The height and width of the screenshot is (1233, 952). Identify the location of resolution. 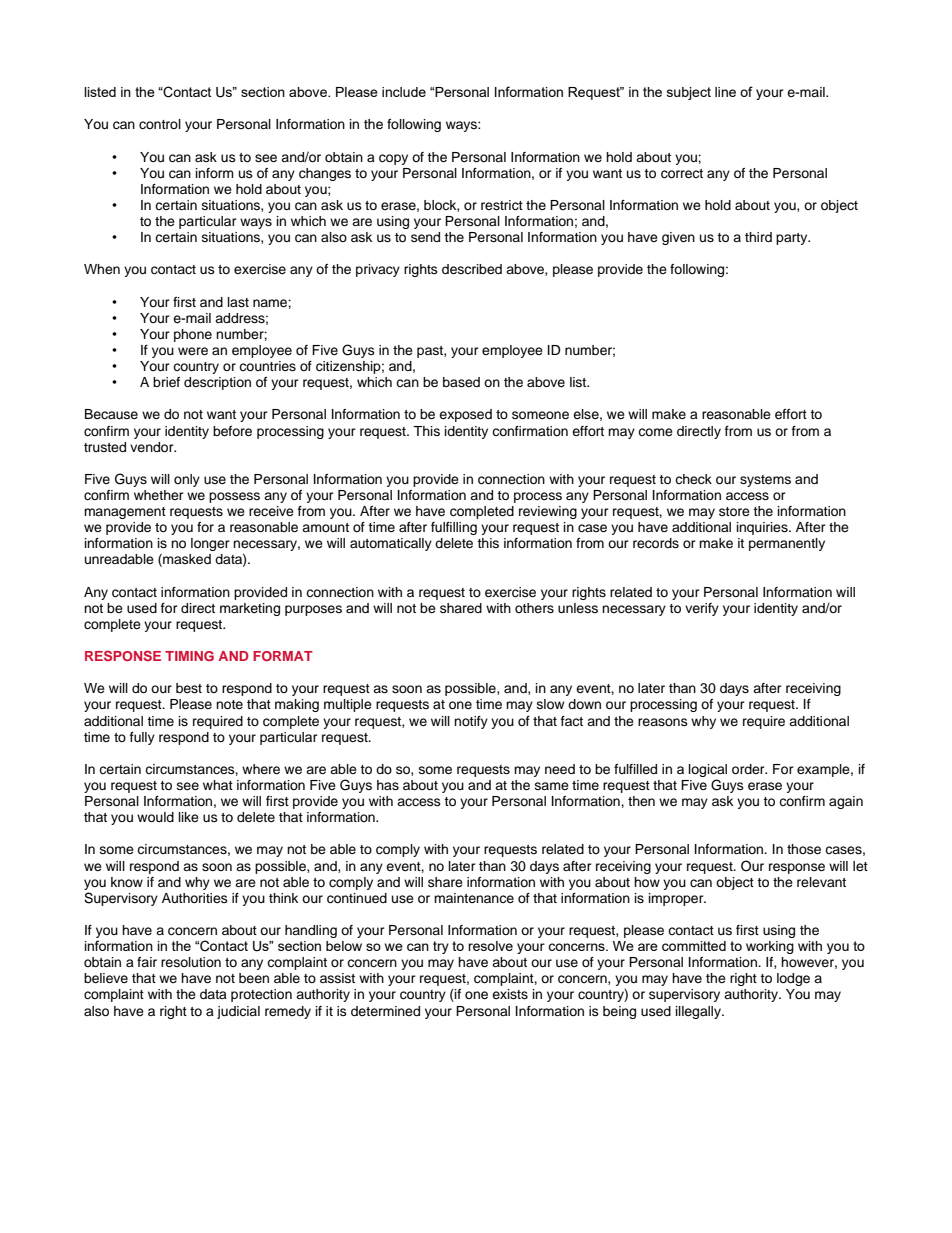
(191, 962).
